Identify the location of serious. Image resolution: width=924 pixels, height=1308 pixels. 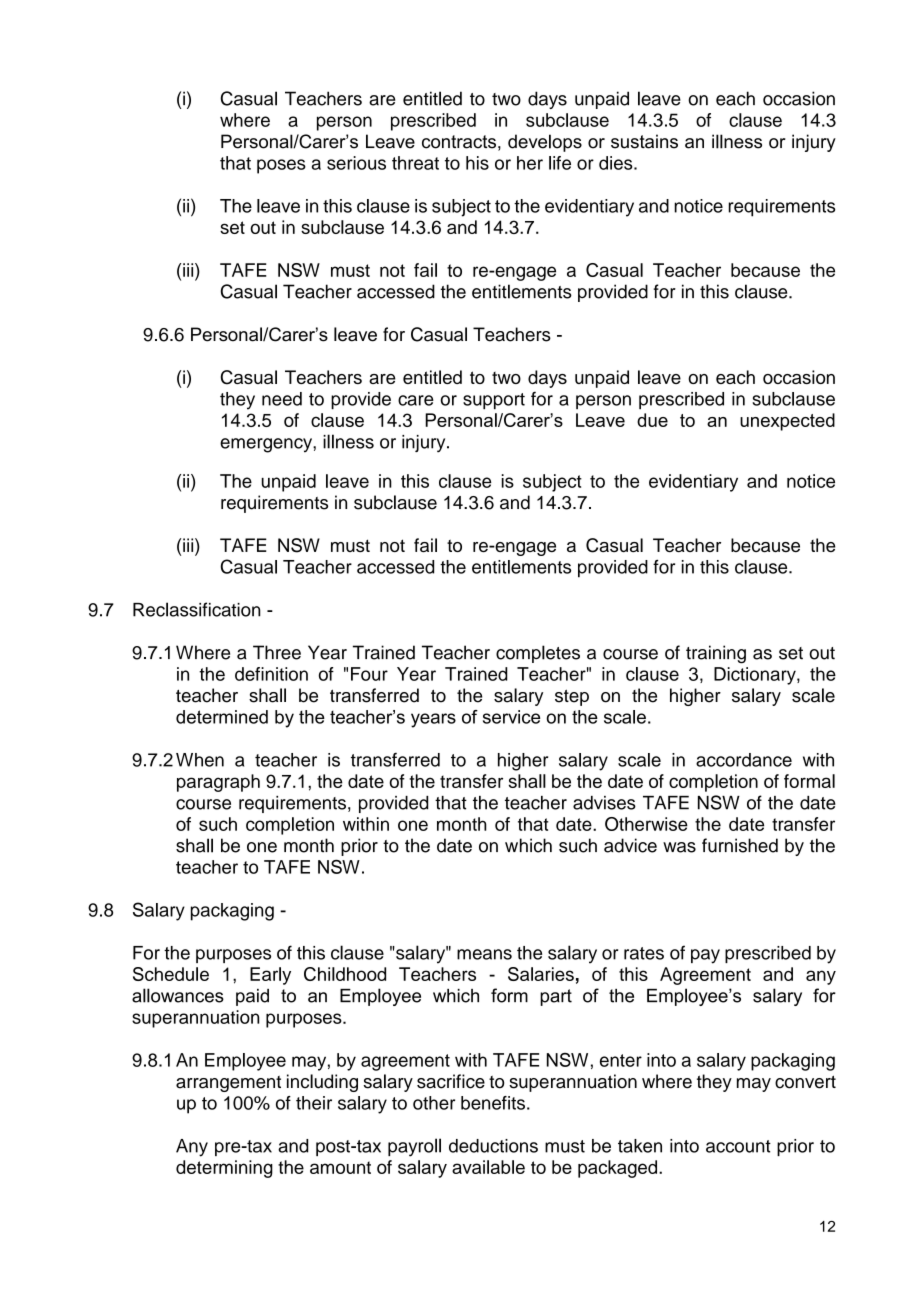
(356, 163).
